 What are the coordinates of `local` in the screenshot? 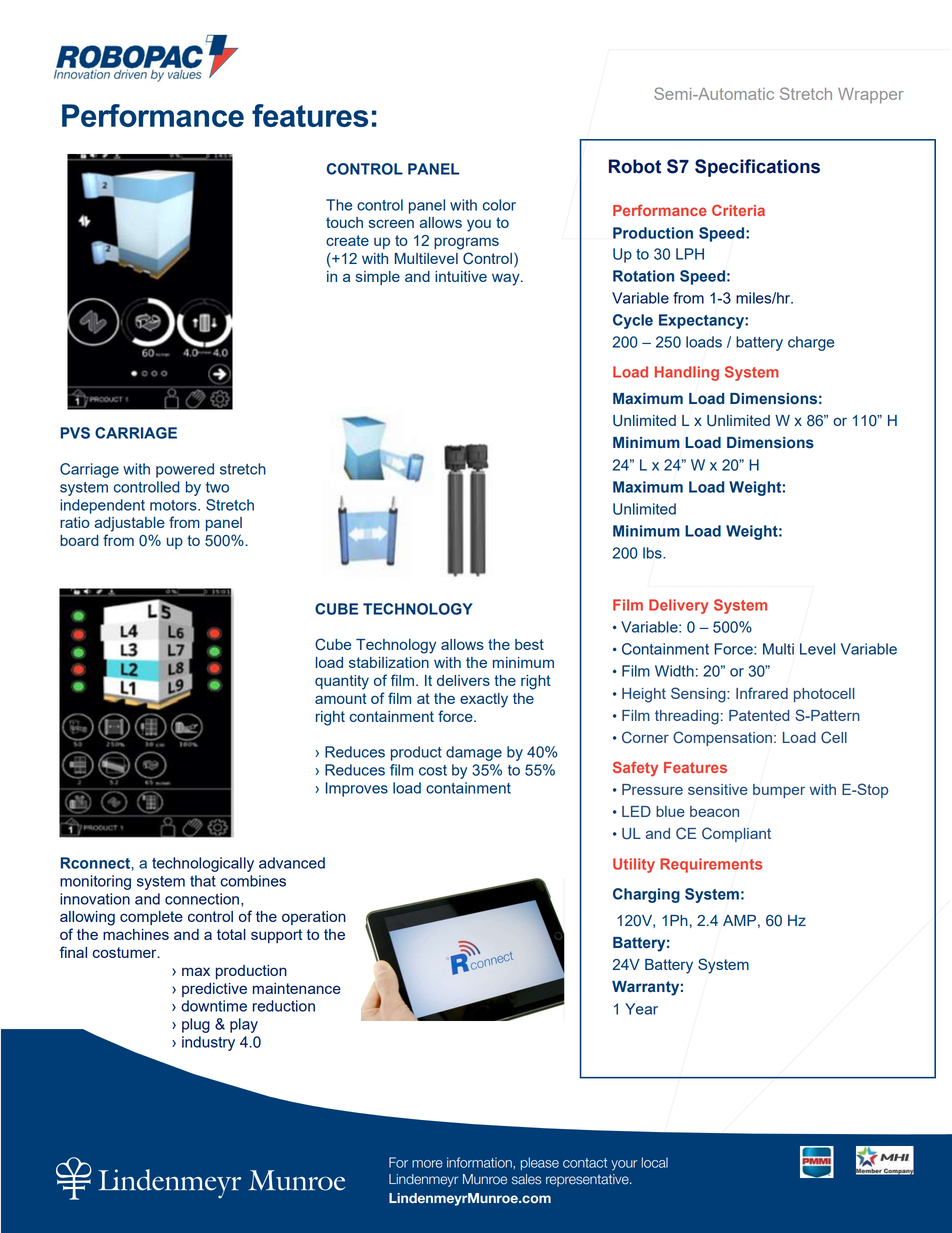 It's located at (655, 1162).
